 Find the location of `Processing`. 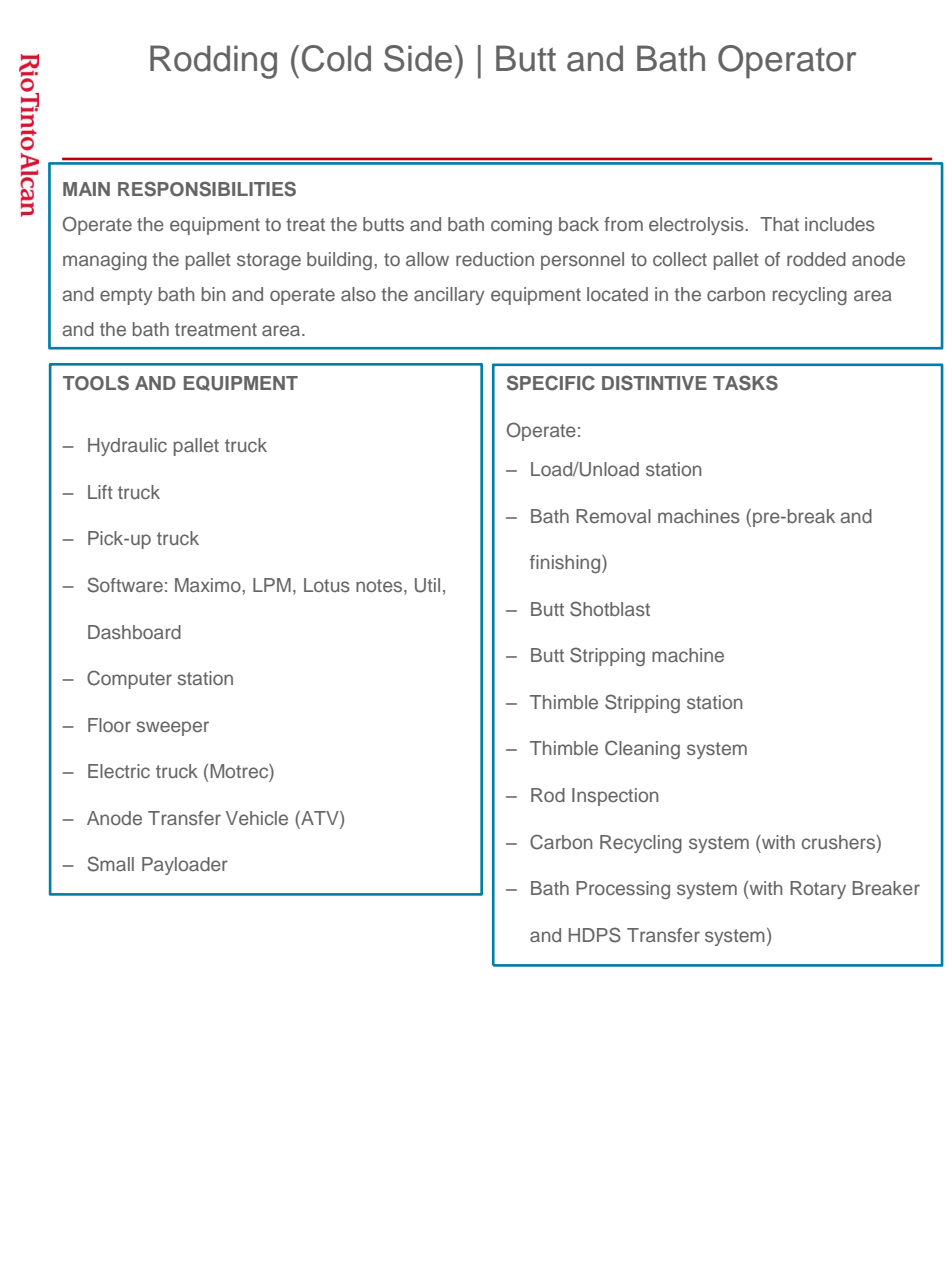

Processing is located at coordinates (623, 890).
